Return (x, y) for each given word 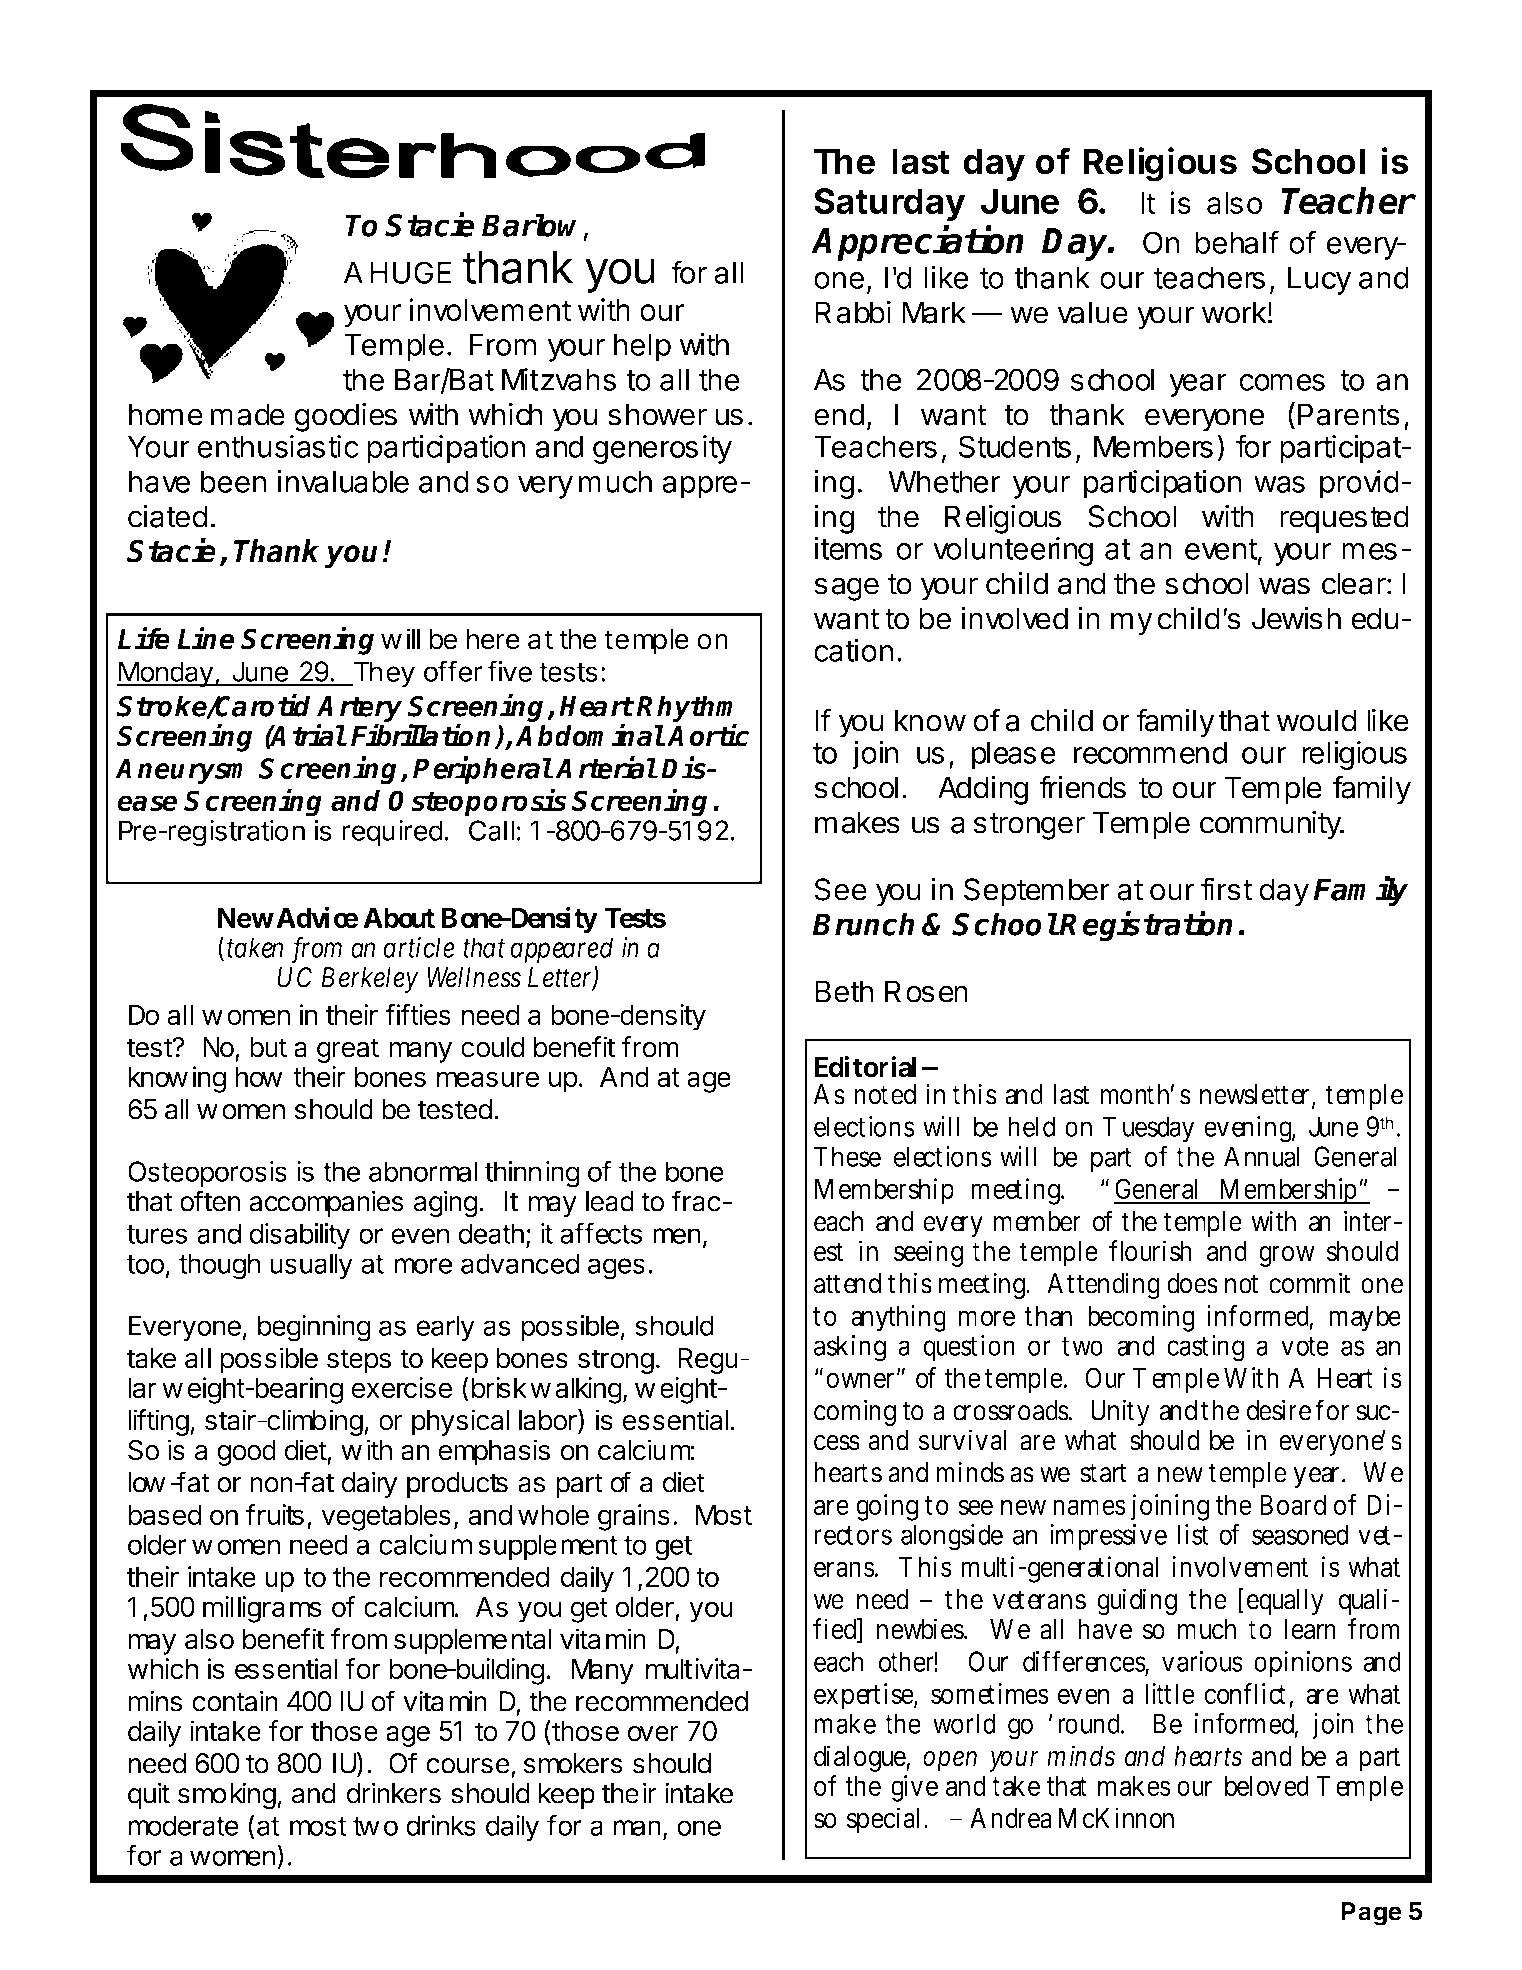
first (1227, 889)
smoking (227, 1796)
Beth (844, 991)
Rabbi (853, 312)
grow (1287, 1256)
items (848, 548)
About (399, 917)
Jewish (1296, 618)
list (1193, 1534)
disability (300, 1236)
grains (634, 1517)
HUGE (410, 272)
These (847, 1156)
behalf (1237, 242)
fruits (275, 1514)
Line (206, 638)
